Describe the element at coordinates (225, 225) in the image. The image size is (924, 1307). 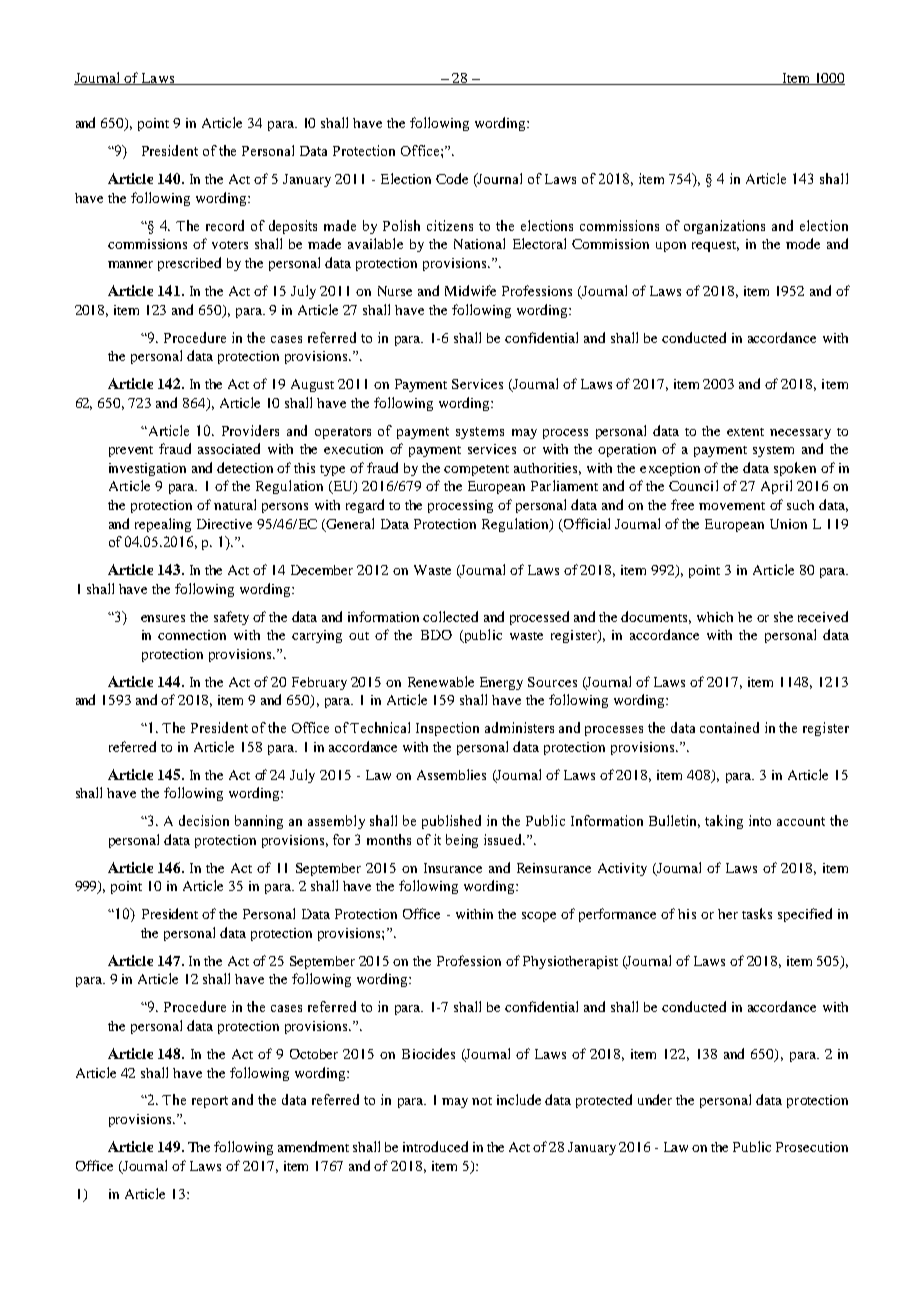
I see `record` at that location.
